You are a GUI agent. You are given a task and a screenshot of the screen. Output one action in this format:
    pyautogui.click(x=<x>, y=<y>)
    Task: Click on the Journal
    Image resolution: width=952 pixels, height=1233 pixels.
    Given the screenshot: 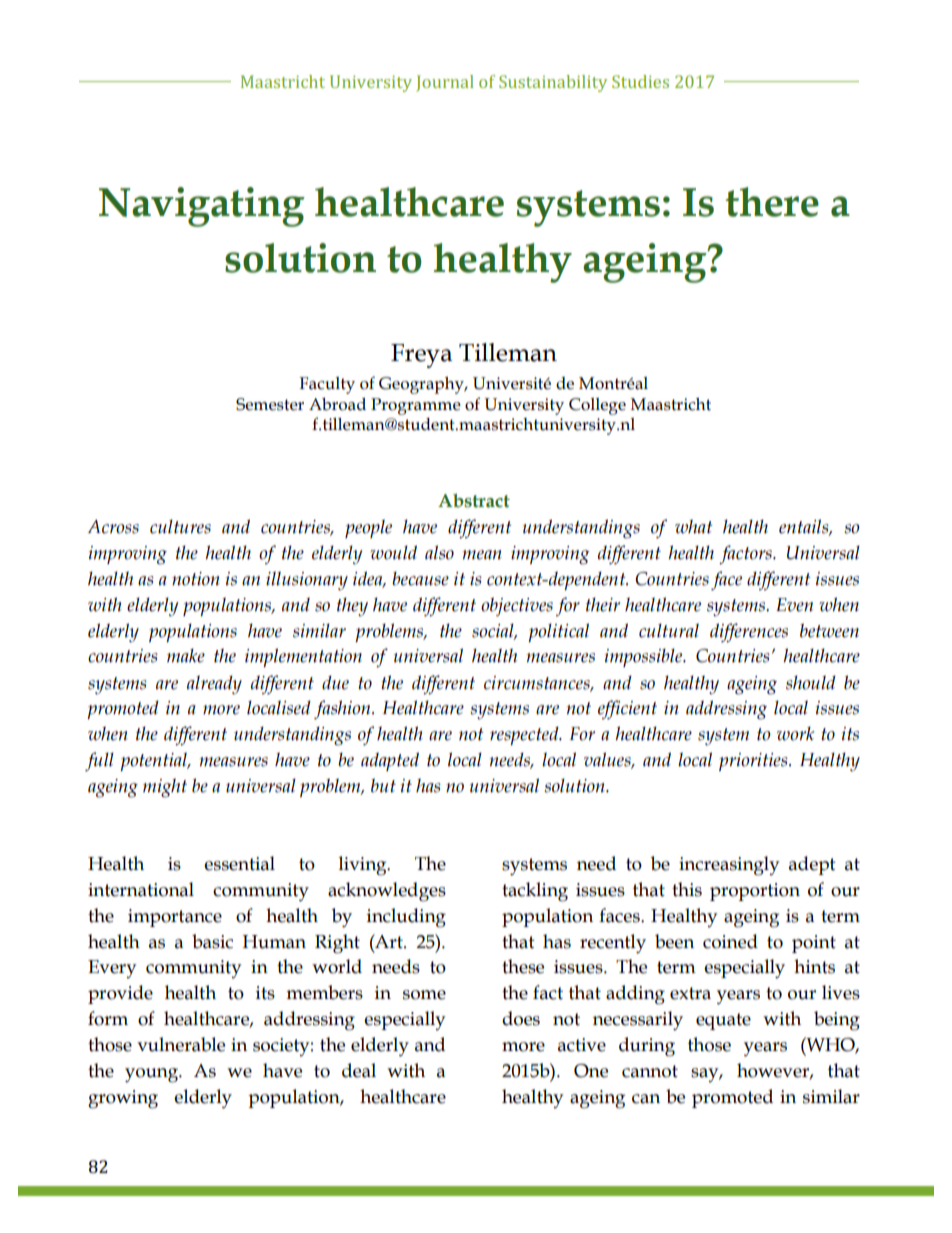 What is the action you would take?
    pyautogui.click(x=445, y=83)
